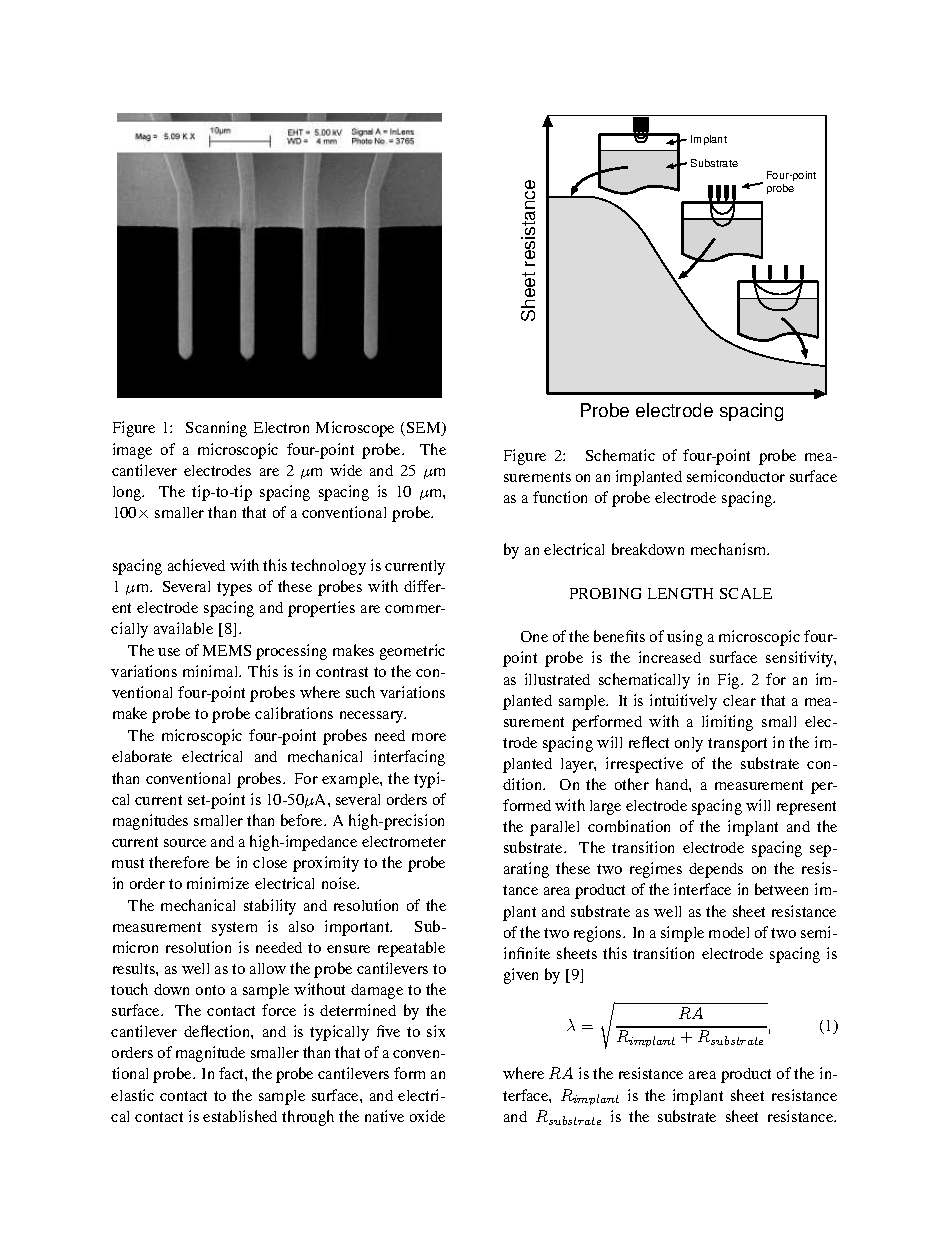  Describe the element at coordinates (234, 929) in the screenshot. I see `system` at that location.
